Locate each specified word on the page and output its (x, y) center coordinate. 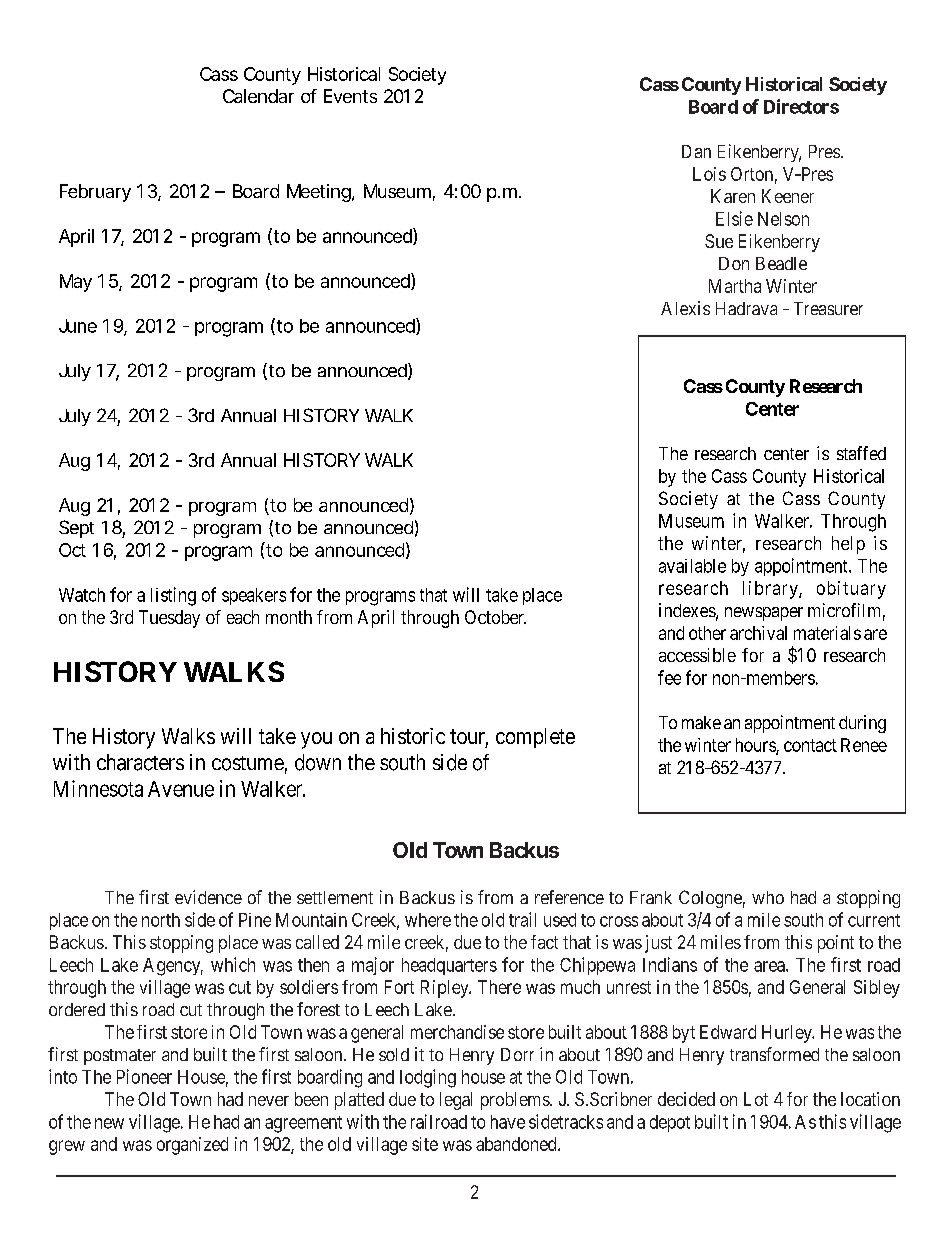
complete (535, 738)
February (95, 193)
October (495, 617)
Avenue (181, 789)
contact (810, 745)
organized (192, 1146)
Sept (76, 529)
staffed (861, 453)
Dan (696, 151)
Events (350, 96)
